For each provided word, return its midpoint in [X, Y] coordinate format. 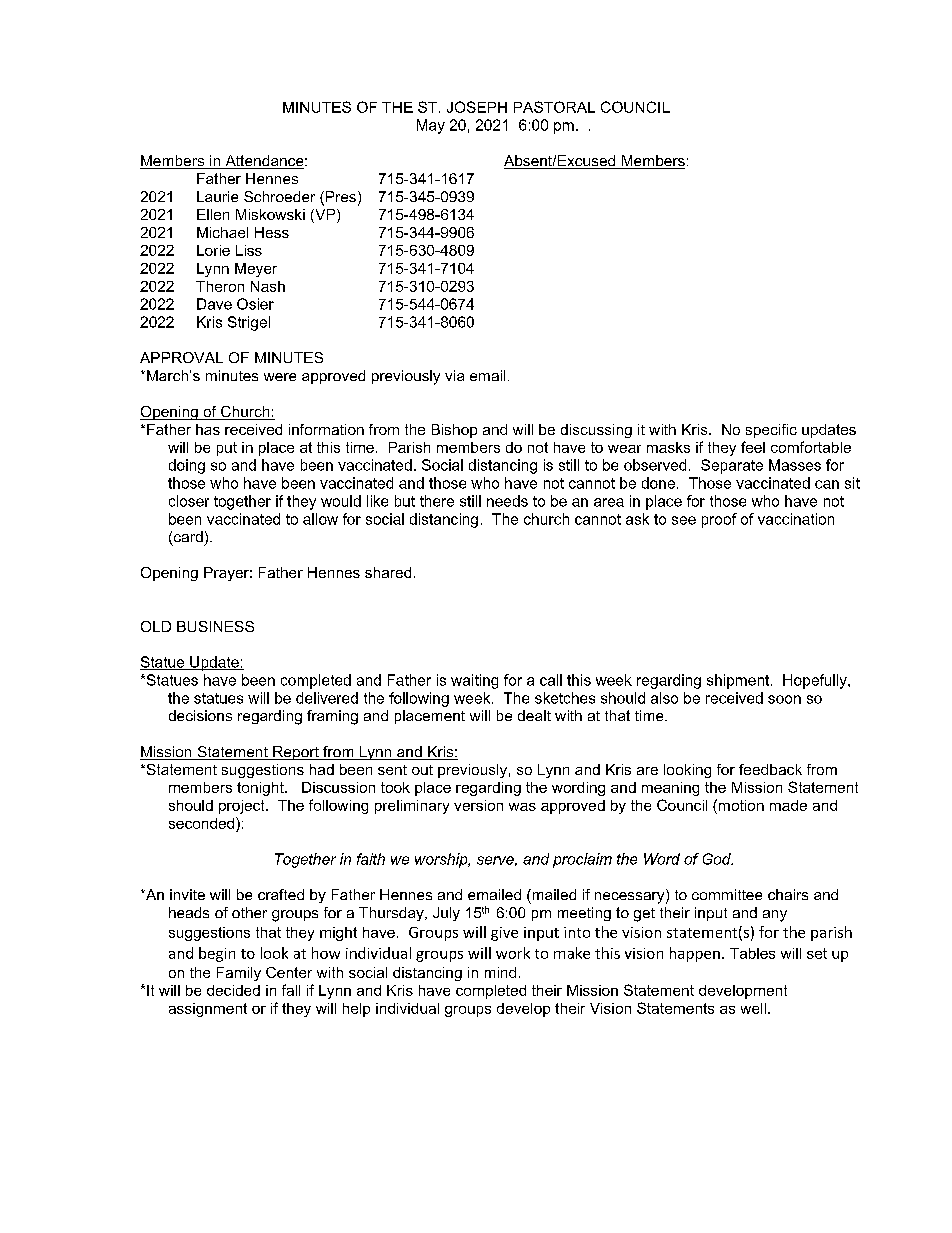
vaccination [796, 519]
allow [320, 519]
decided [233, 990]
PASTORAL [554, 107]
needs [507, 501]
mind [500, 972]
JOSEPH [477, 107]
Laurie [217, 196]
